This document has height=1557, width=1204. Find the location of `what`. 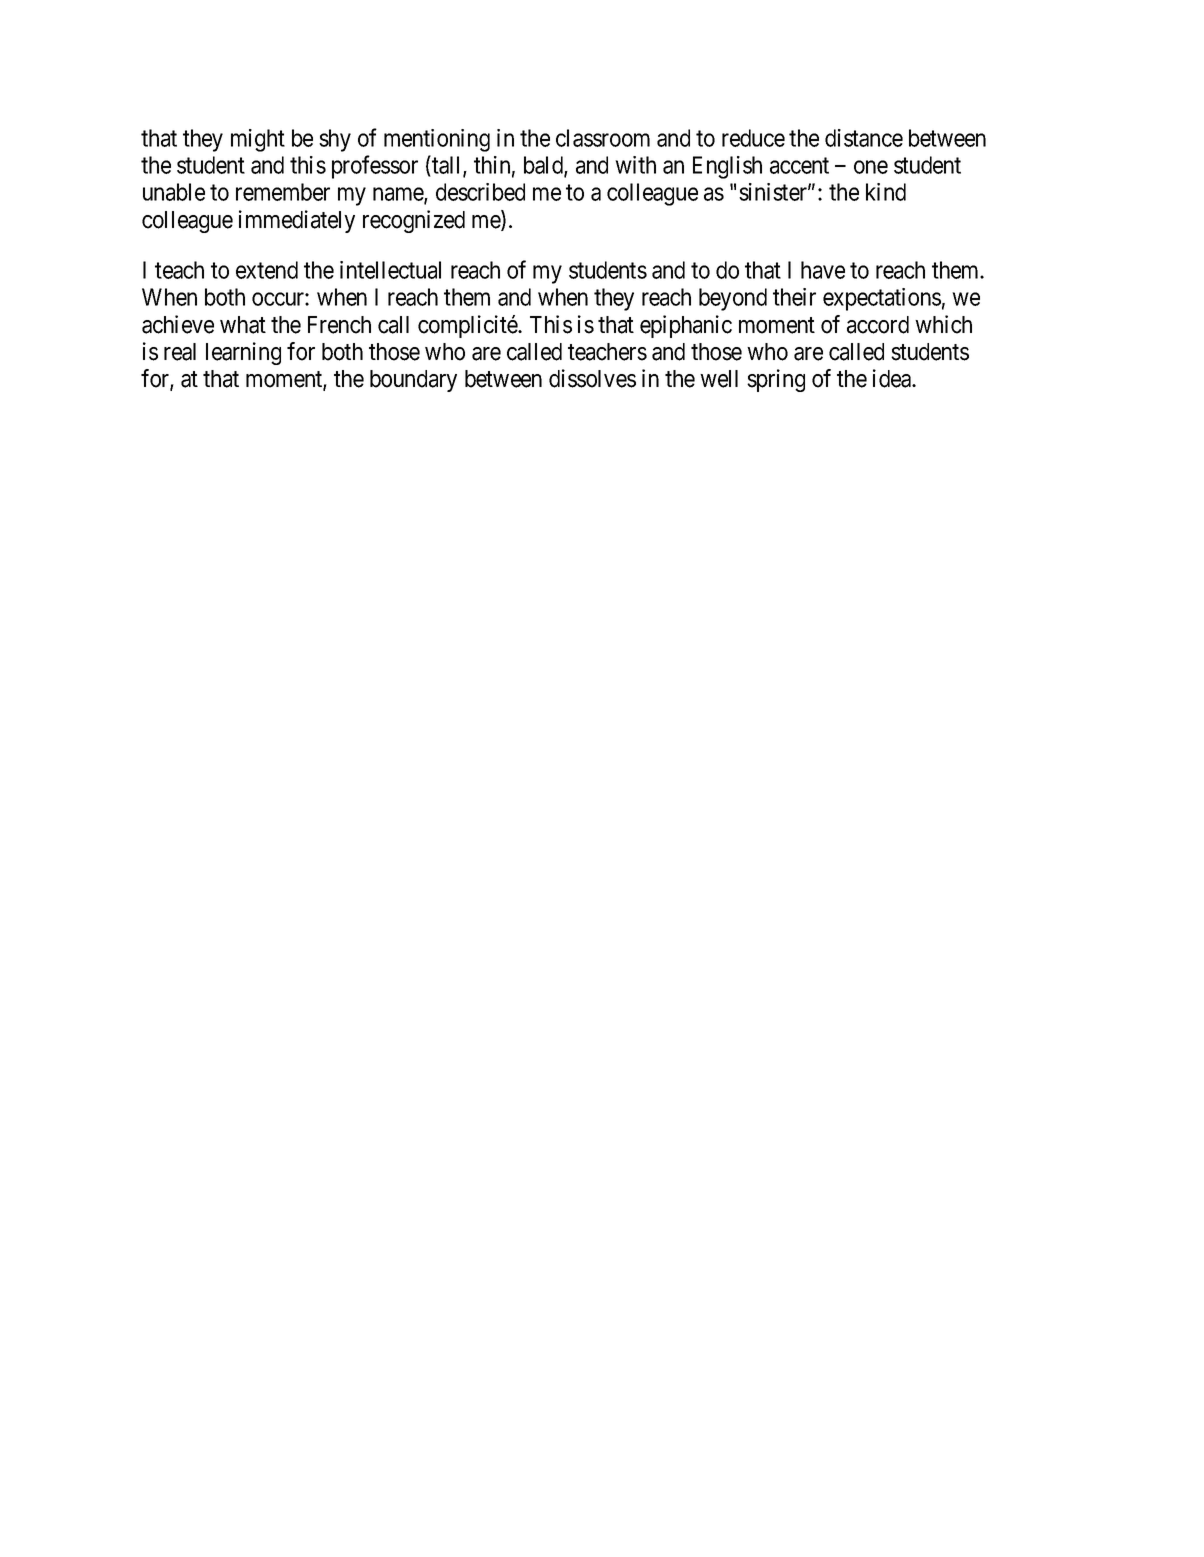

what is located at coordinates (243, 325).
